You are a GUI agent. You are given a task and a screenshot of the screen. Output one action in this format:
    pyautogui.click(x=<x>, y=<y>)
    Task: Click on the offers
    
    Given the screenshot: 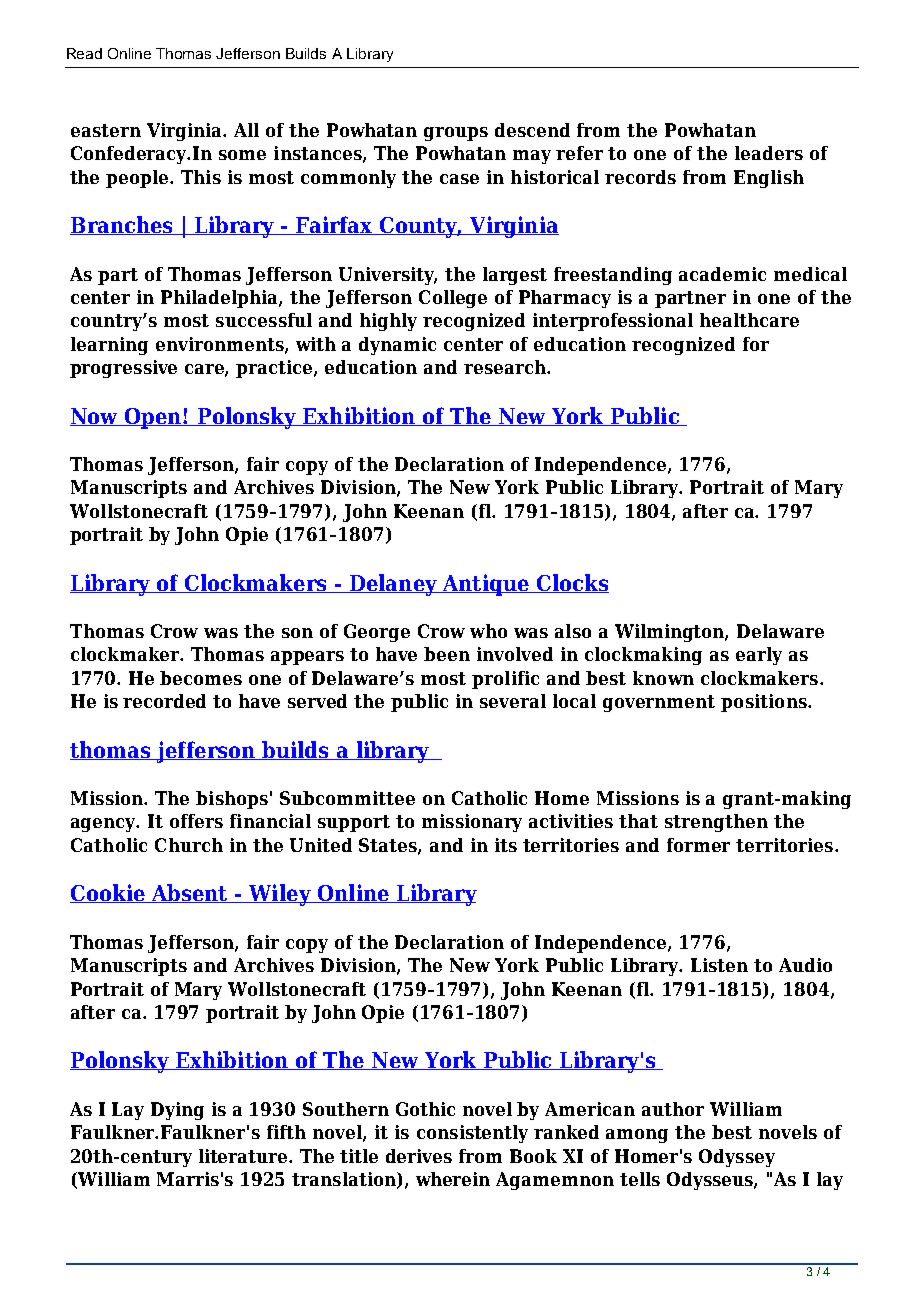 What is the action you would take?
    pyautogui.click(x=196, y=821)
